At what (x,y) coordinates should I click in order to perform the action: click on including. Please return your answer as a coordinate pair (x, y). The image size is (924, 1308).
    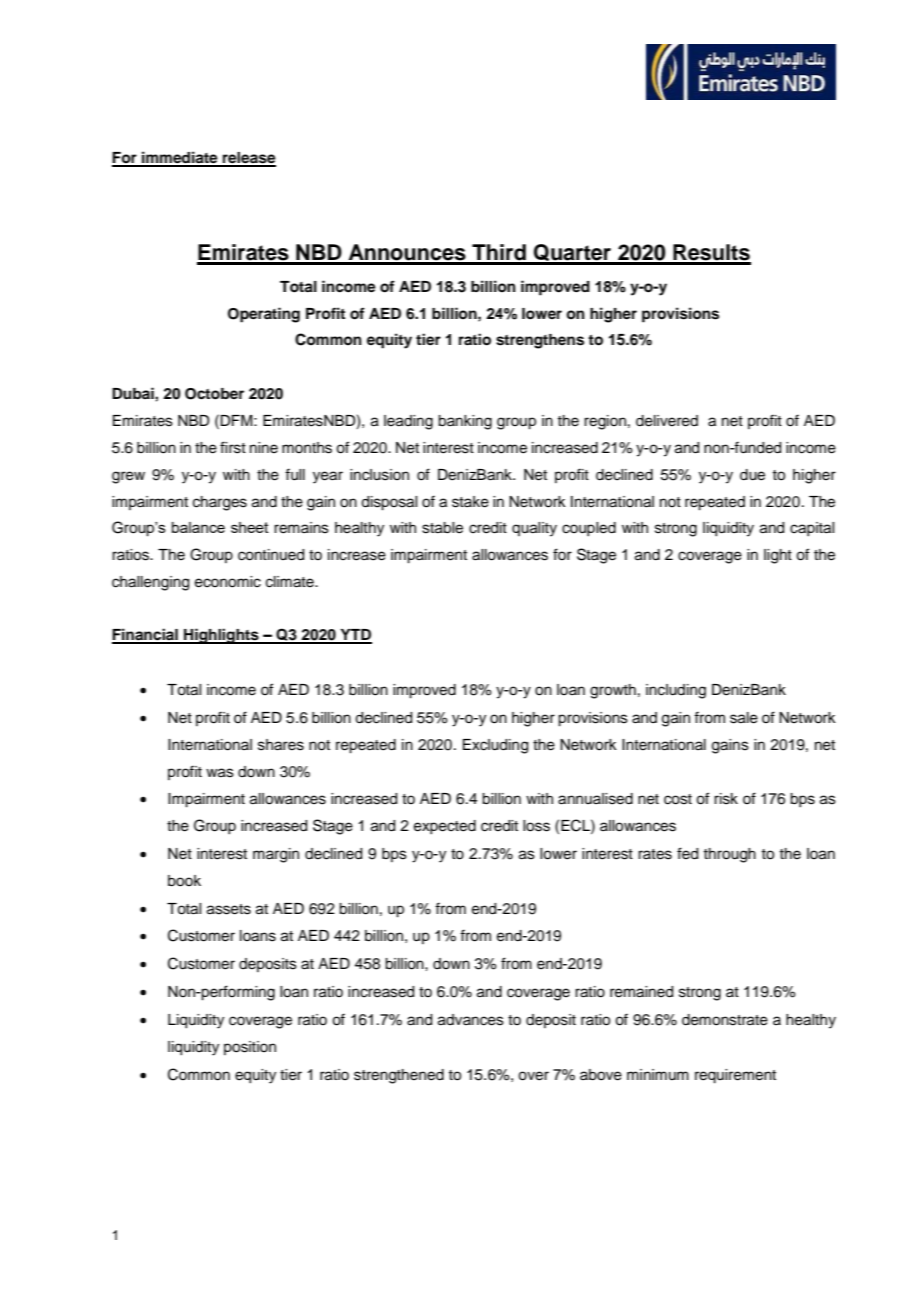
    Looking at the image, I should click on (676, 691).
